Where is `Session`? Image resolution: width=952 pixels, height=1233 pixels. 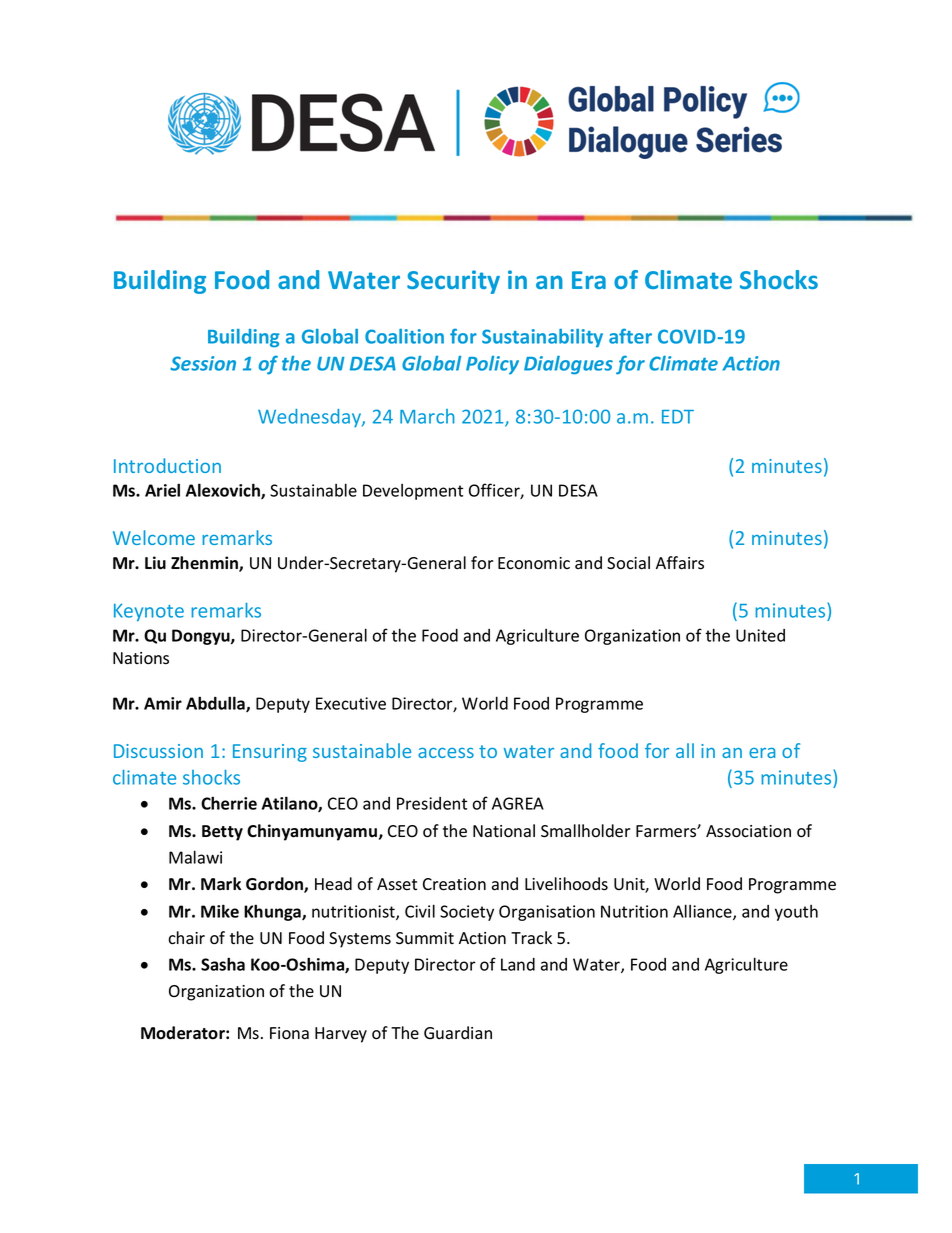 Session is located at coordinates (203, 363).
